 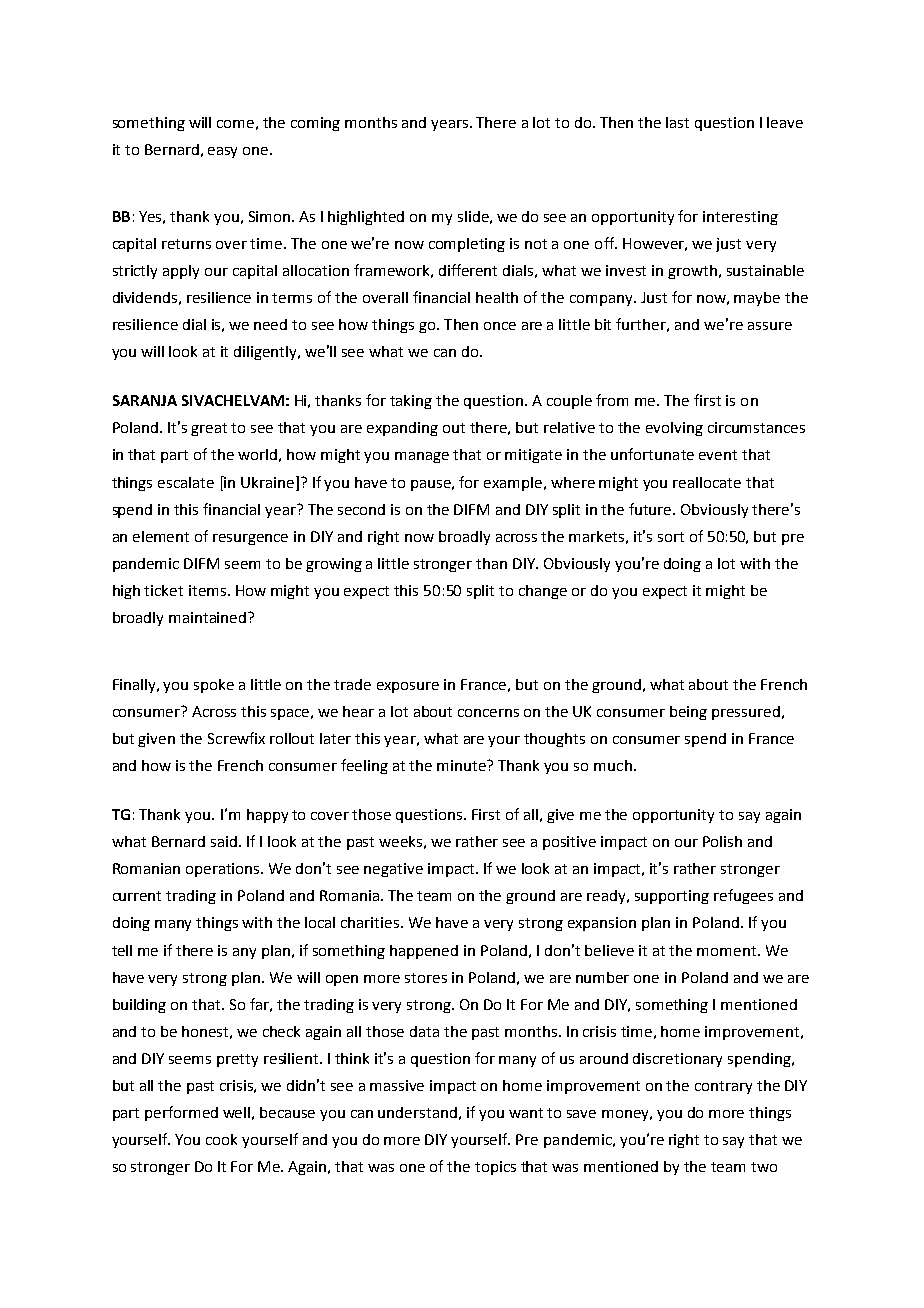 What do you see at coordinates (221, 1139) in the screenshot?
I see `cook` at bounding box center [221, 1139].
